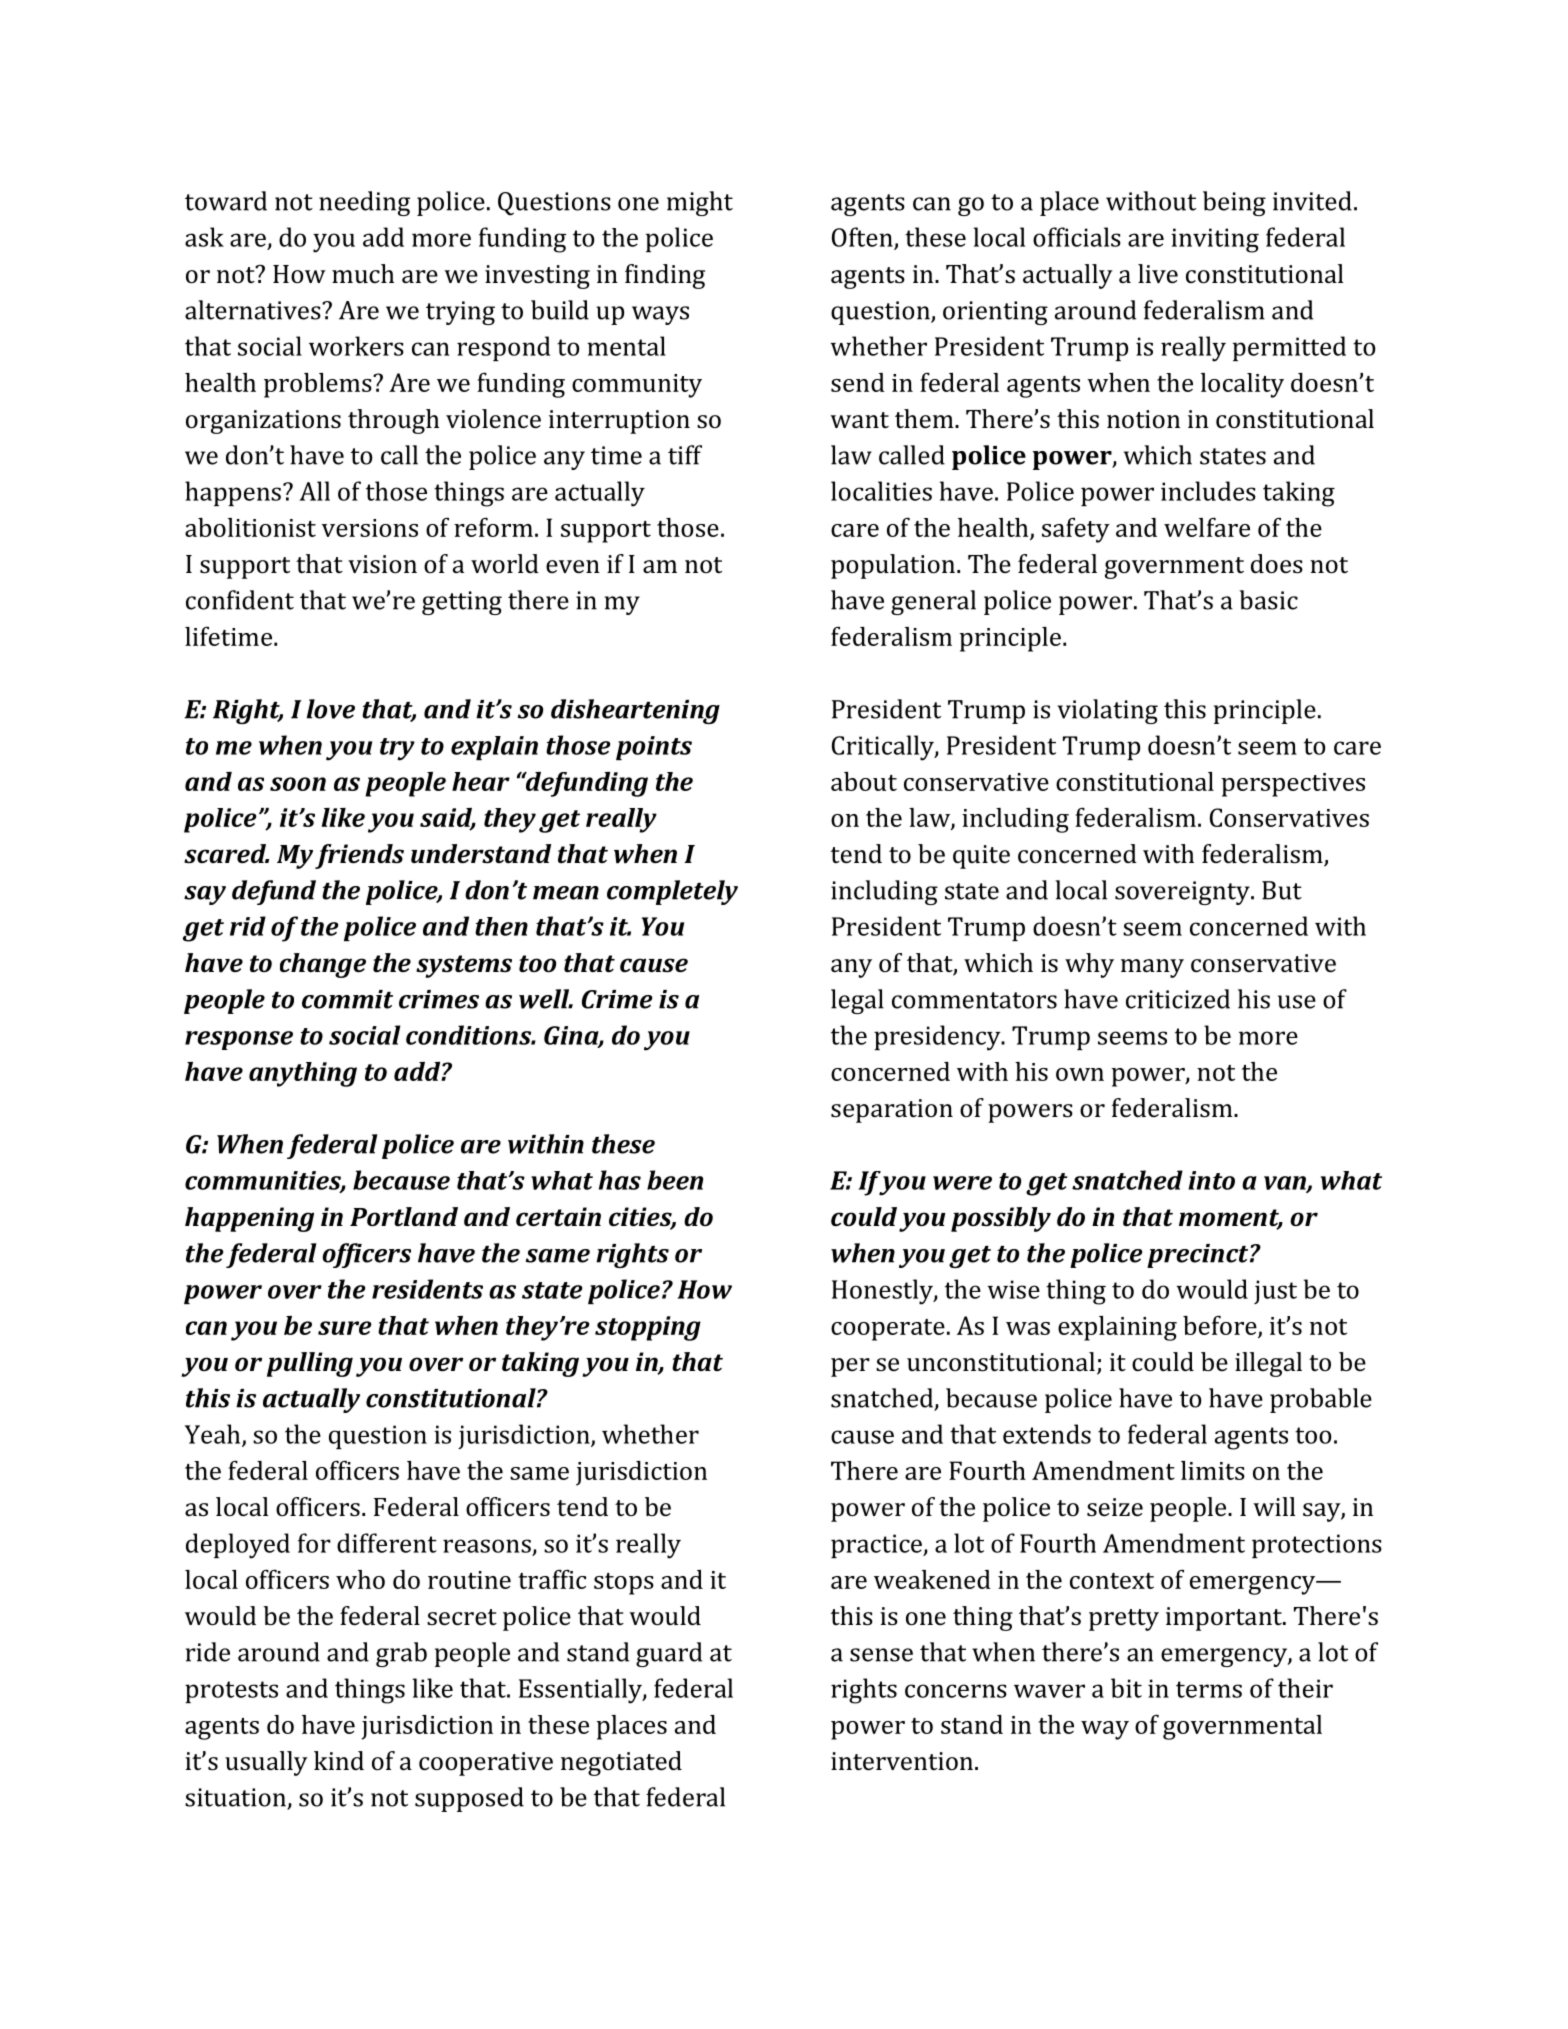 The height and width of the screenshot is (2029, 1568). I want to click on But, so click(1282, 890).
